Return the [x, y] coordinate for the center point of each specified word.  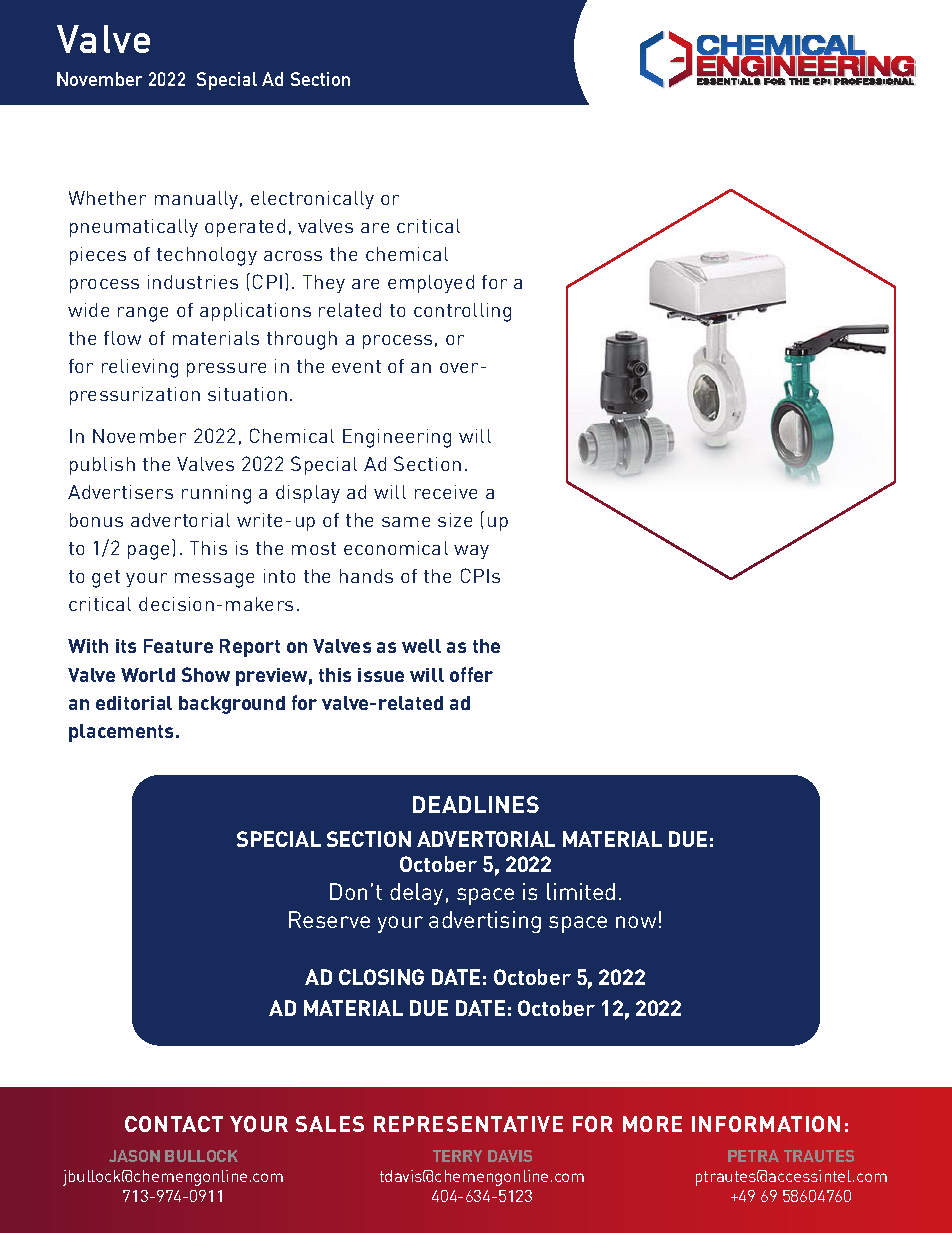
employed [431, 284]
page [148, 552]
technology [207, 256]
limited [581, 891]
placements [123, 733]
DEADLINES [476, 804]
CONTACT [174, 1124]
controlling [462, 312]
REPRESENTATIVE [468, 1124]
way [471, 552]
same [406, 522]
